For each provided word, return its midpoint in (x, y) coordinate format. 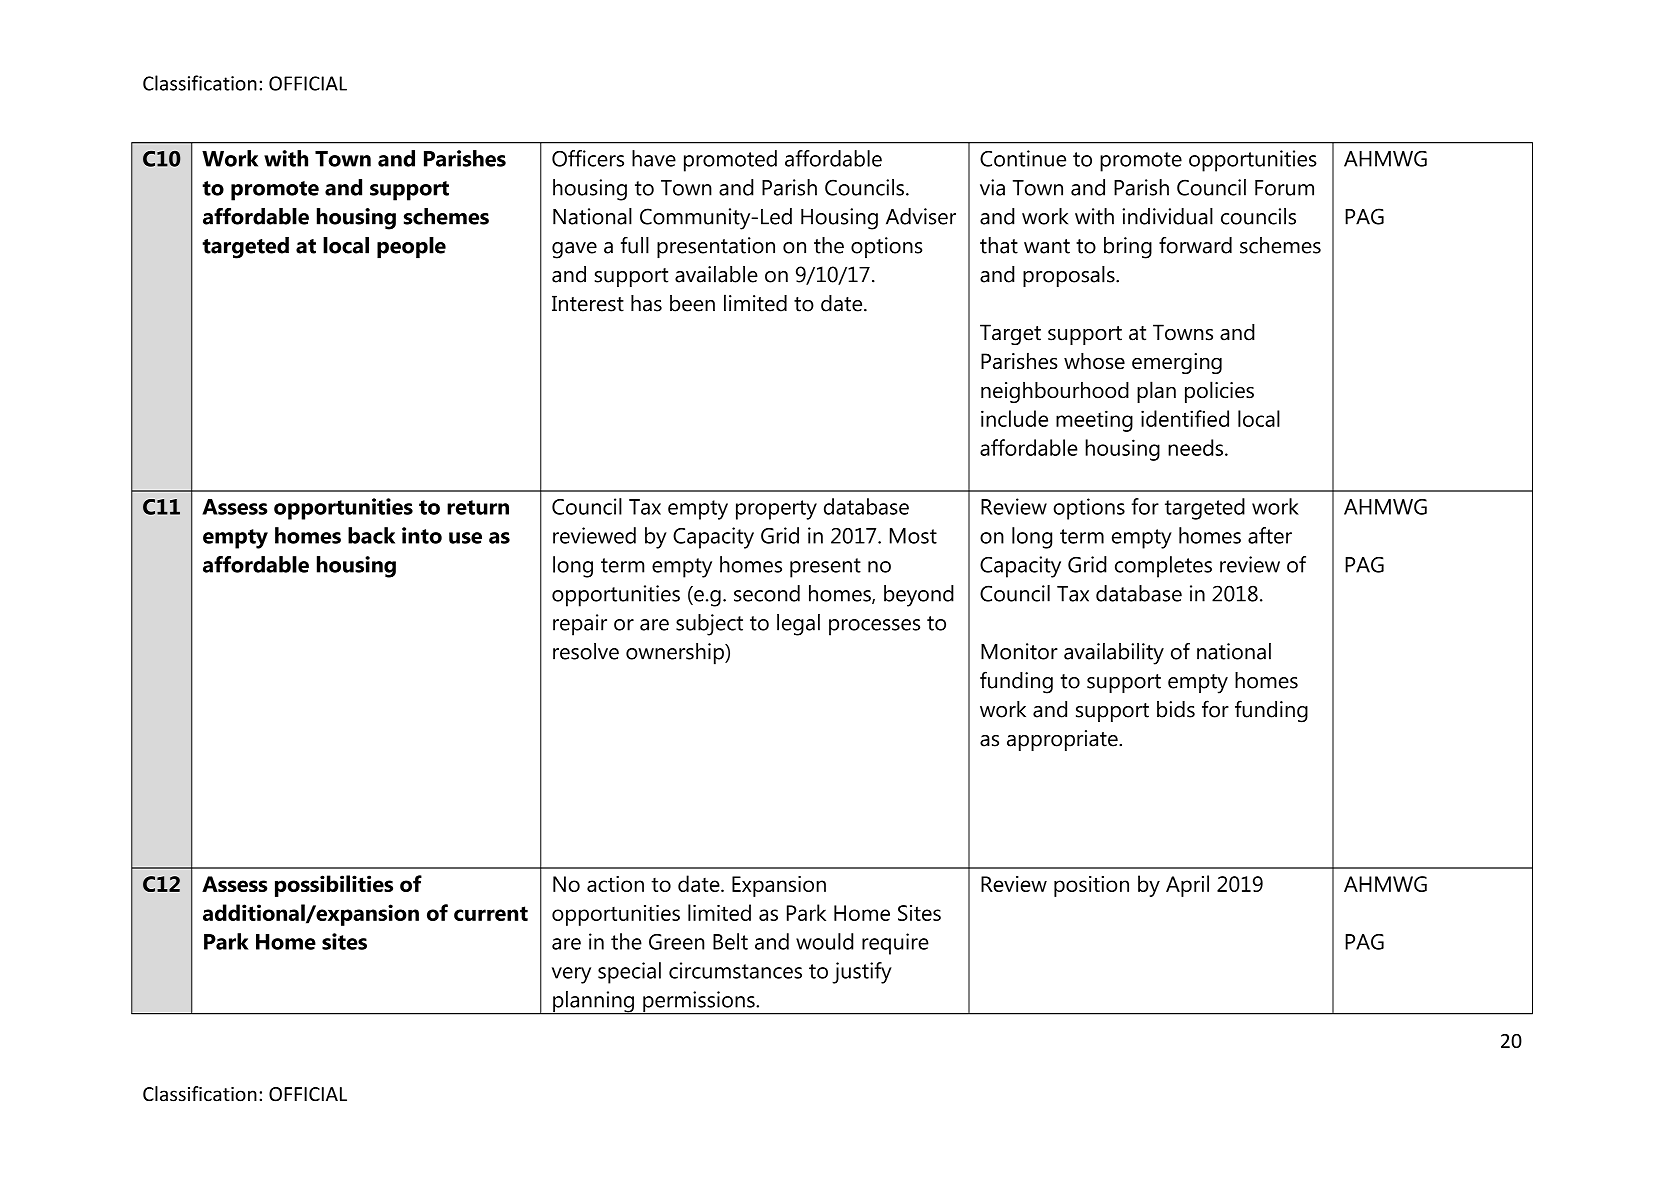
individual (1167, 216)
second (767, 593)
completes (1163, 567)
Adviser (921, 216)
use (465, 538)
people (411, 248)
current (491, 913)
